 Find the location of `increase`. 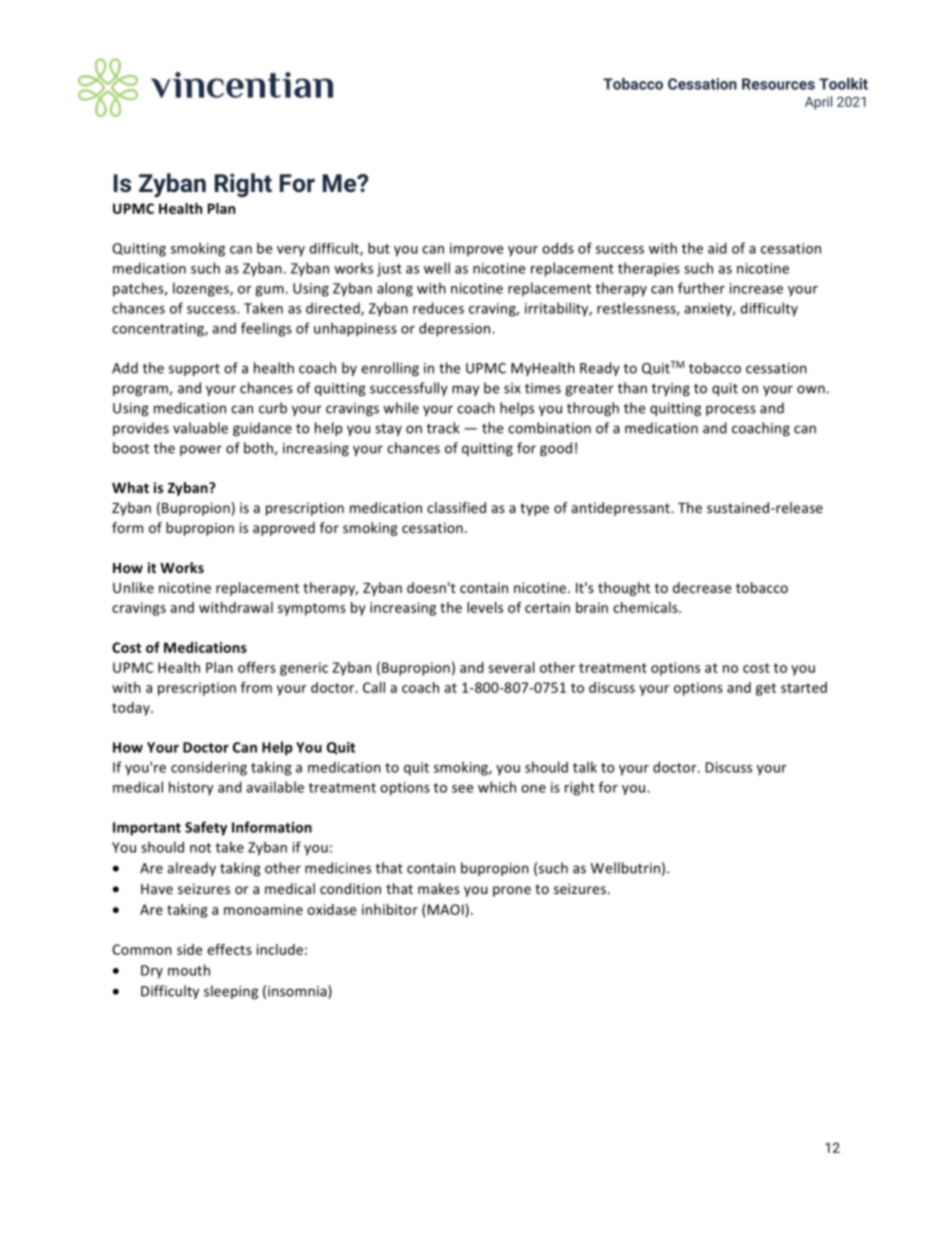

increase is located at coordinates (756, 288).
